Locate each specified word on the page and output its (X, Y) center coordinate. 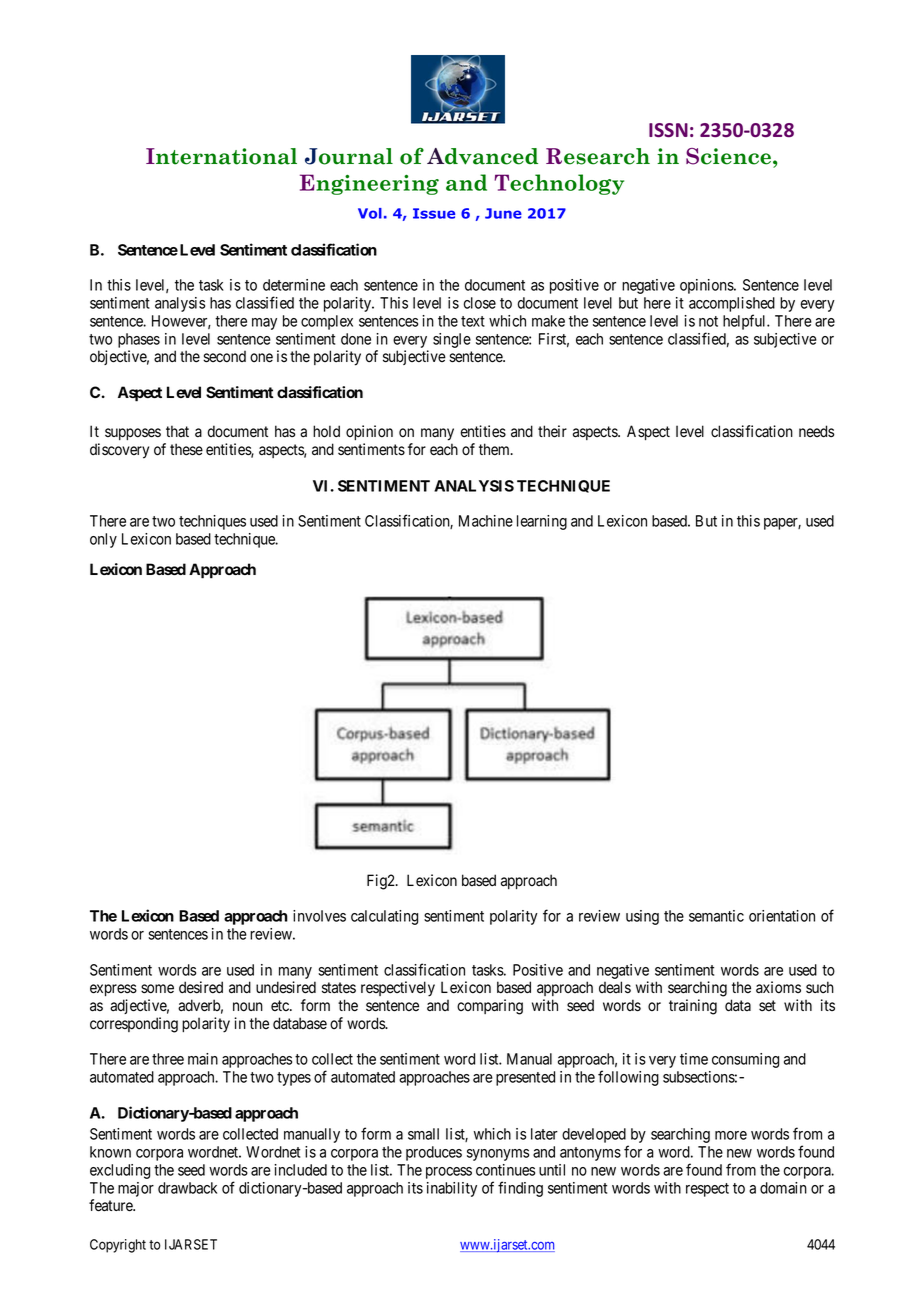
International (221, 156)
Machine (486, 521)
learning (542, 522)
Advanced (482, 156)
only (103, 540)
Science (730, 156)
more (731, 1135)
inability (452, 1189)
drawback (187, 1188)
